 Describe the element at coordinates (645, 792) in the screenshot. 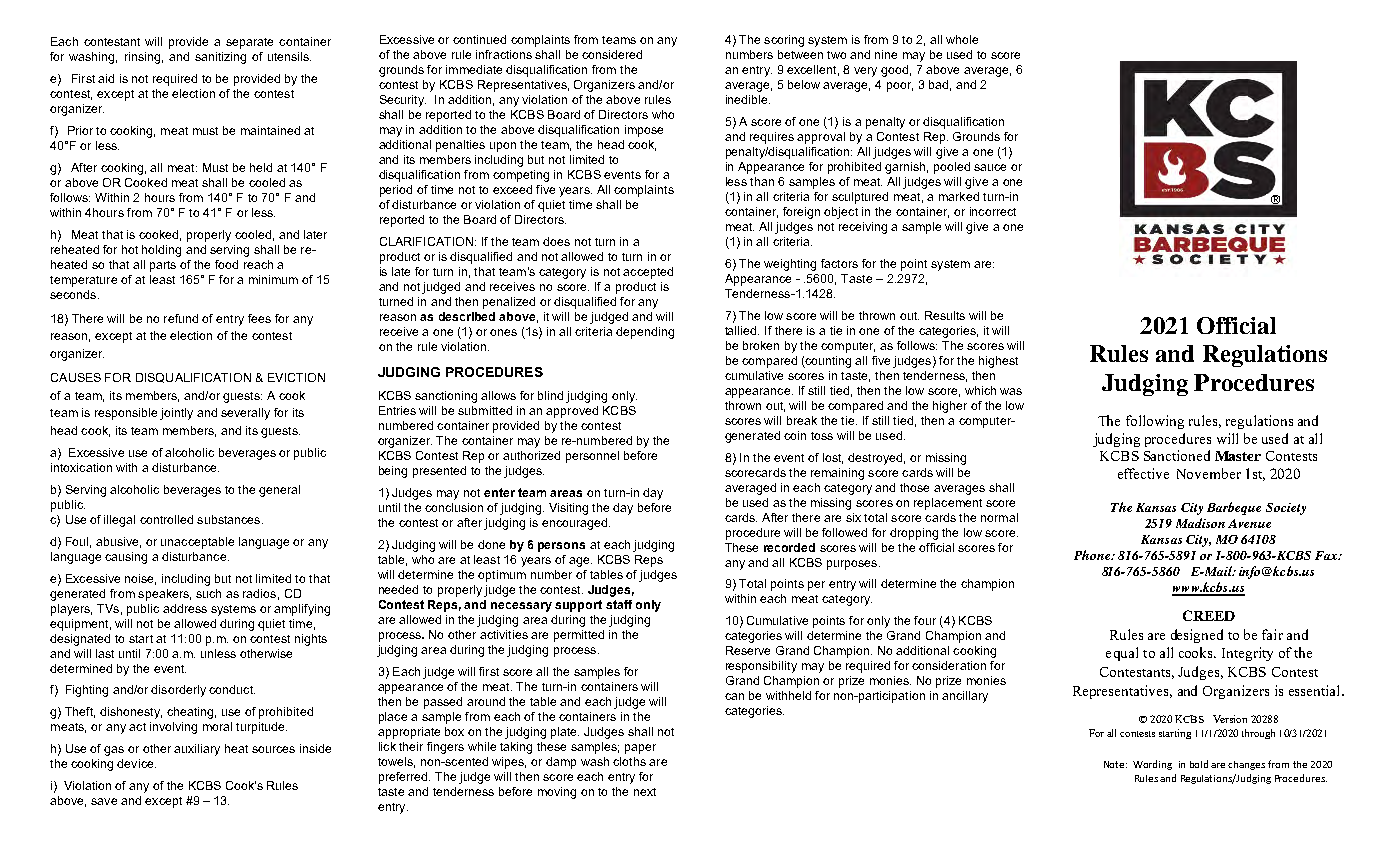

I see `next` at that location.
